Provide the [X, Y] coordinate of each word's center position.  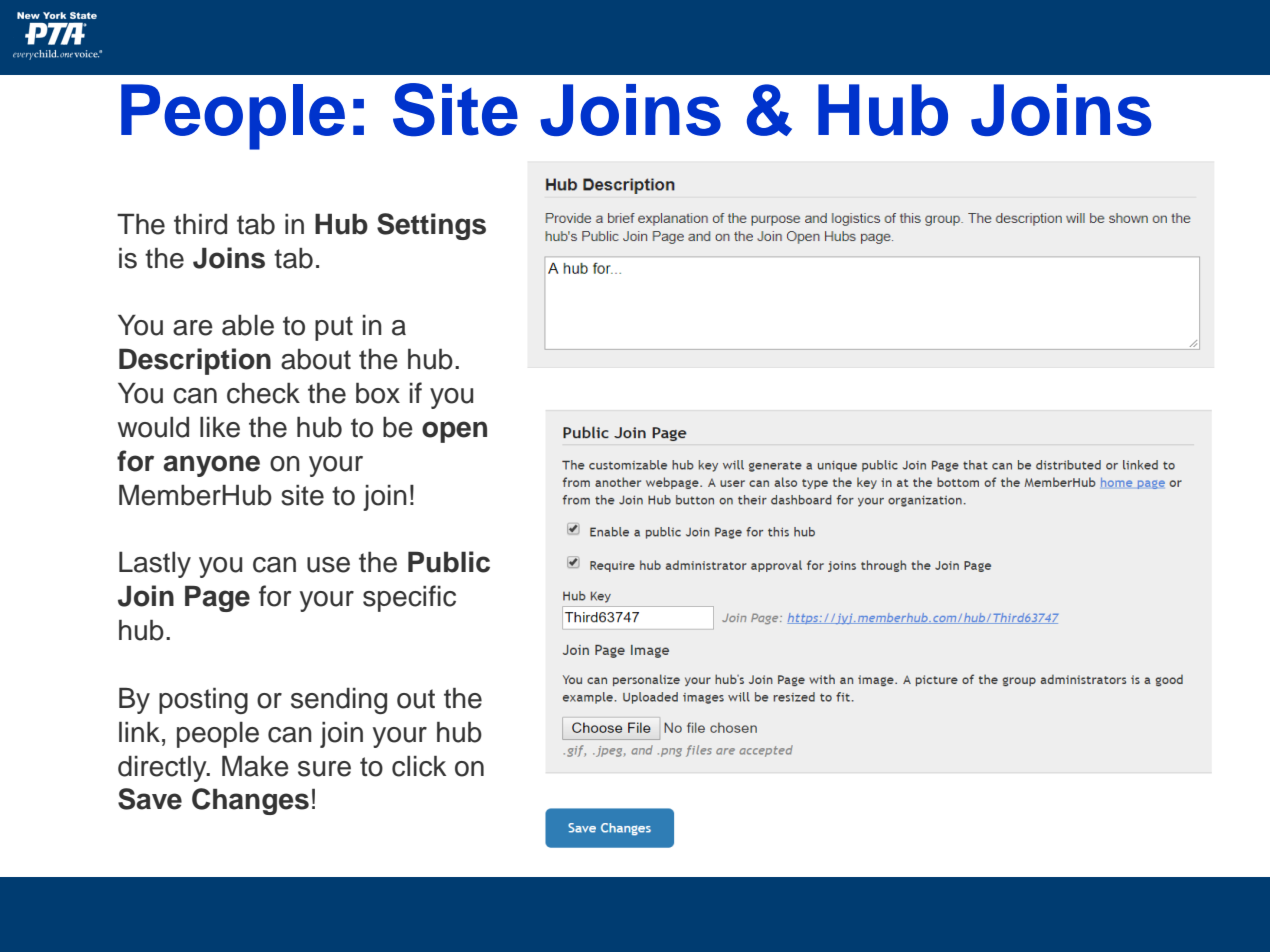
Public [449, 562]
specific [409, 598]
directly [163, 769]
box [378, 393]
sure [324, 769]
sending [339, 701]
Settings [431, 226]
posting [203, 701]
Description [195, 361]
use [328, 565]
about [316, 359]
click [419, 766]
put [334, 328]
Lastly [155, 564]
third [200, 224]
